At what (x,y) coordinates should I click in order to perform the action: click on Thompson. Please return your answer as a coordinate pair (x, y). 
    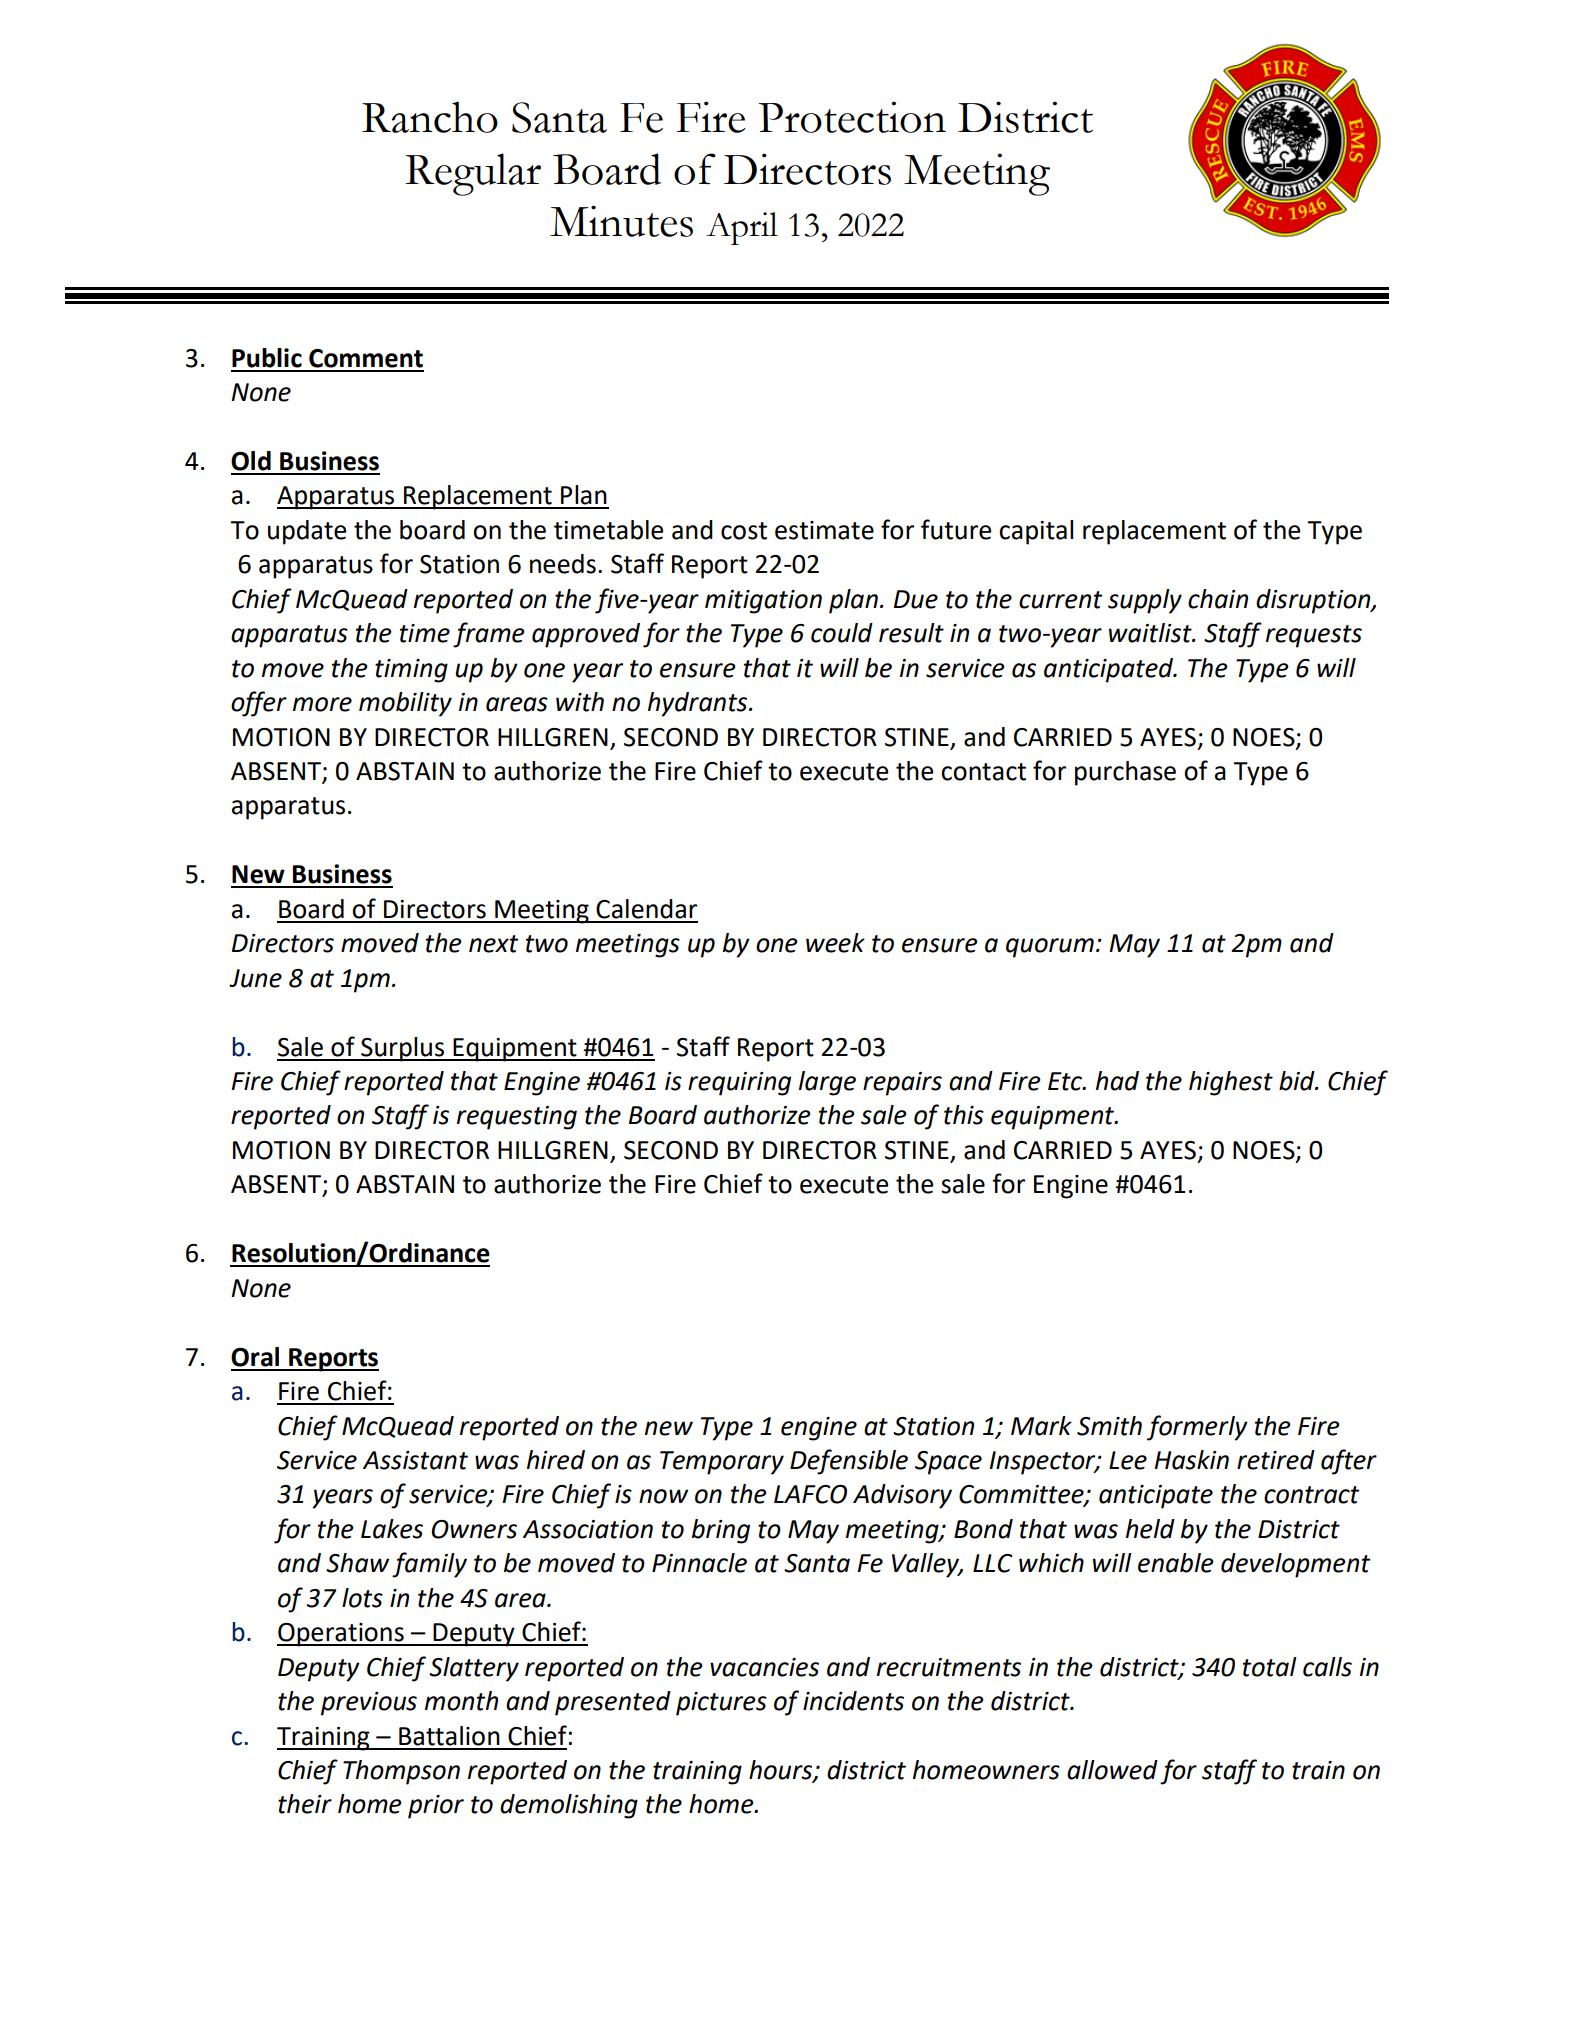
    Looking at the image, I should click on (401, 1772).
